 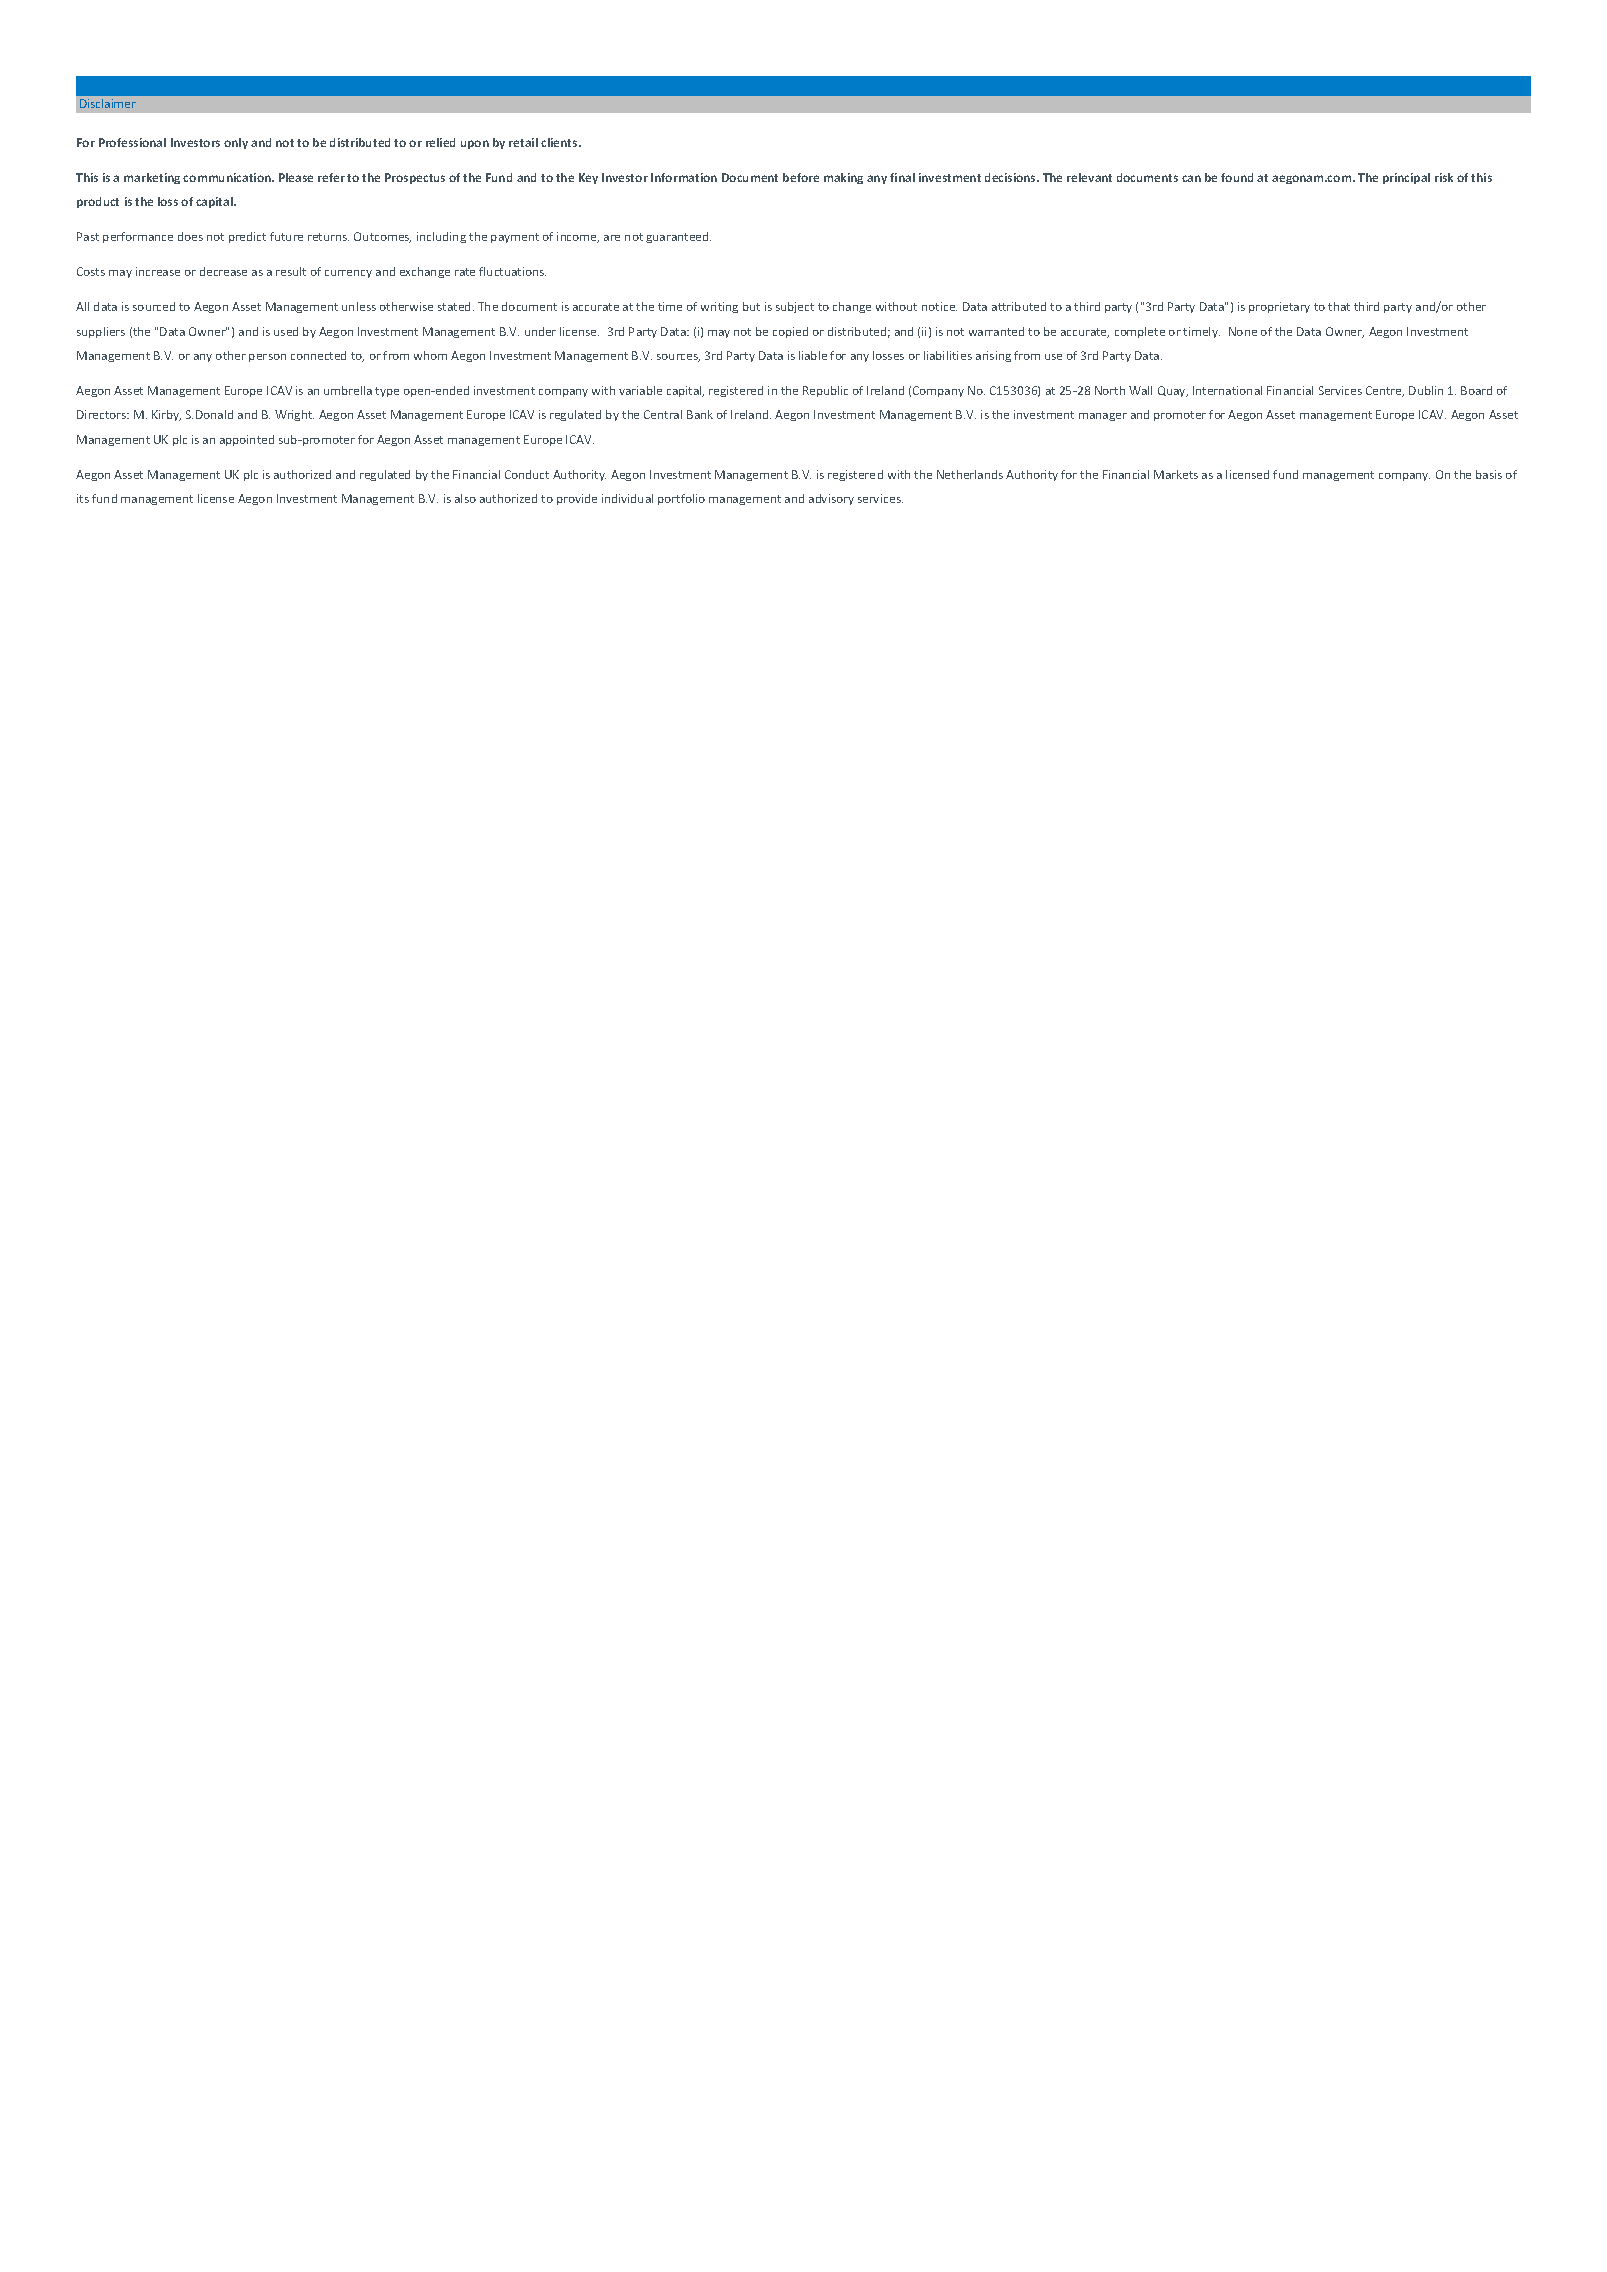 What do you see at coordinates (1176, 474) in the screenshot?
I see `Markets` at bounding box center [1176, 474].
